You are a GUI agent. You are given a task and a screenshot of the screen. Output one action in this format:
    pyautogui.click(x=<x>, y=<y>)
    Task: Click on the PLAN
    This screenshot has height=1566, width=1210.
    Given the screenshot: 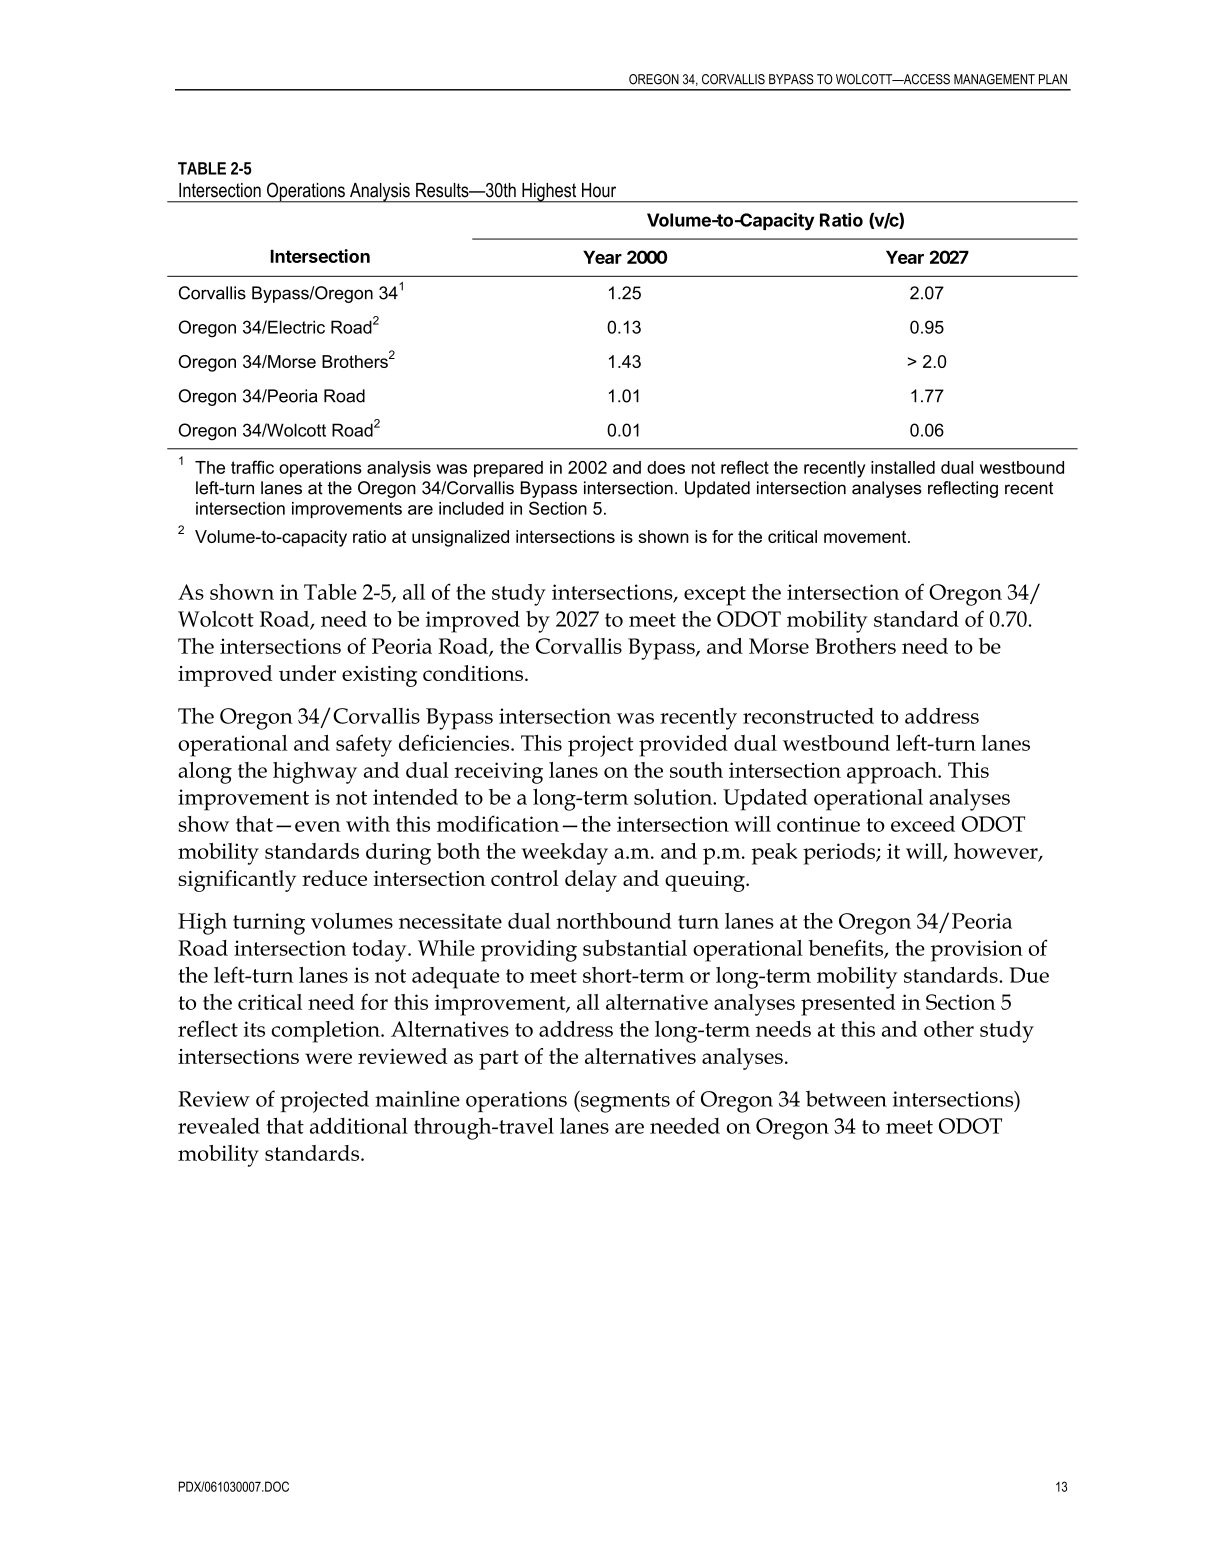 What is the action you would take?
    pyautogui.click(x=1053, y=79)
